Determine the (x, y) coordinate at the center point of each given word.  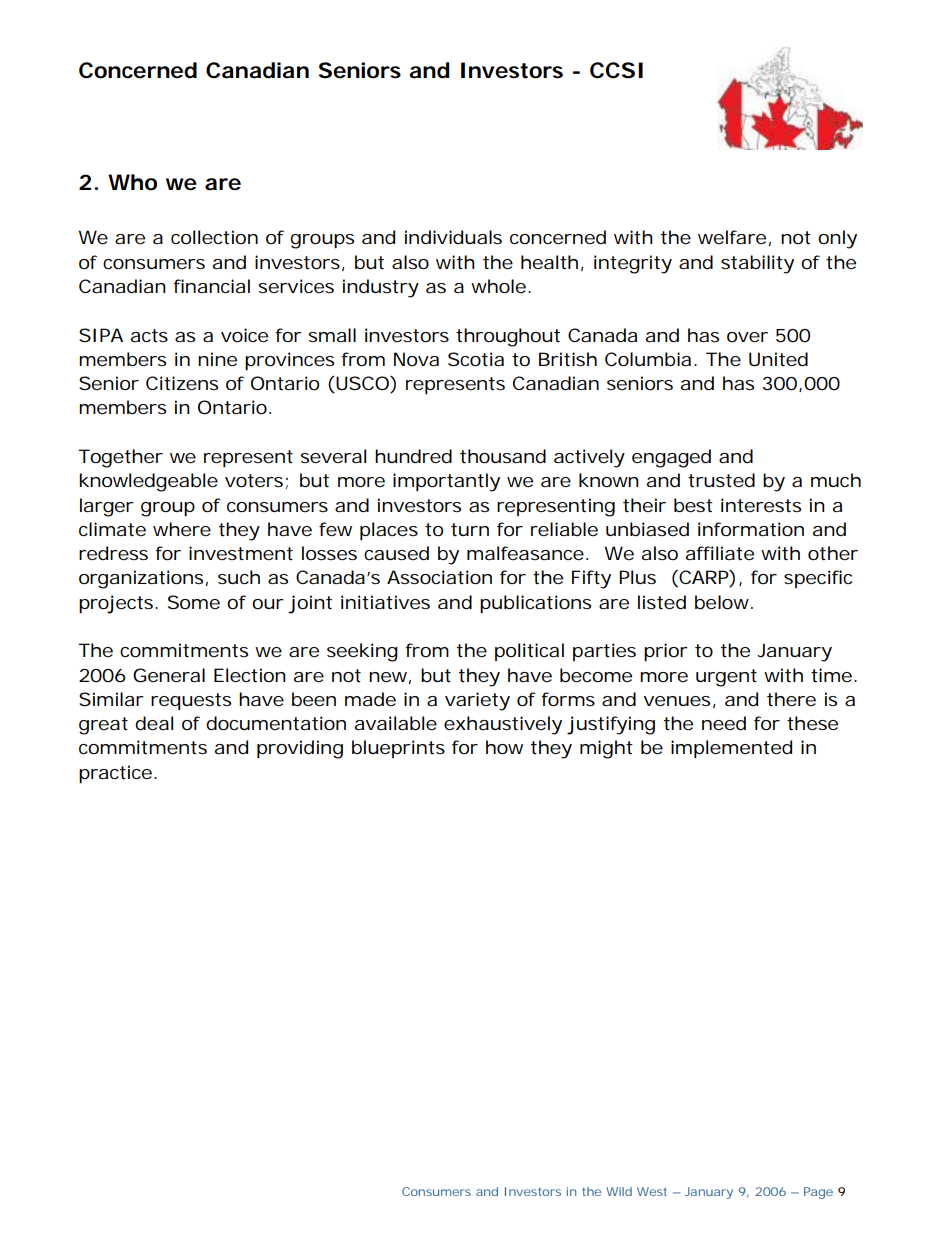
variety (477, 701)
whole (498, 286)
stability (757, 264)
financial (211, 286)
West (652, 1191)
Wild (619, 1191)
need (724, 723)
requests (191, 701)
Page (818, 1193)
